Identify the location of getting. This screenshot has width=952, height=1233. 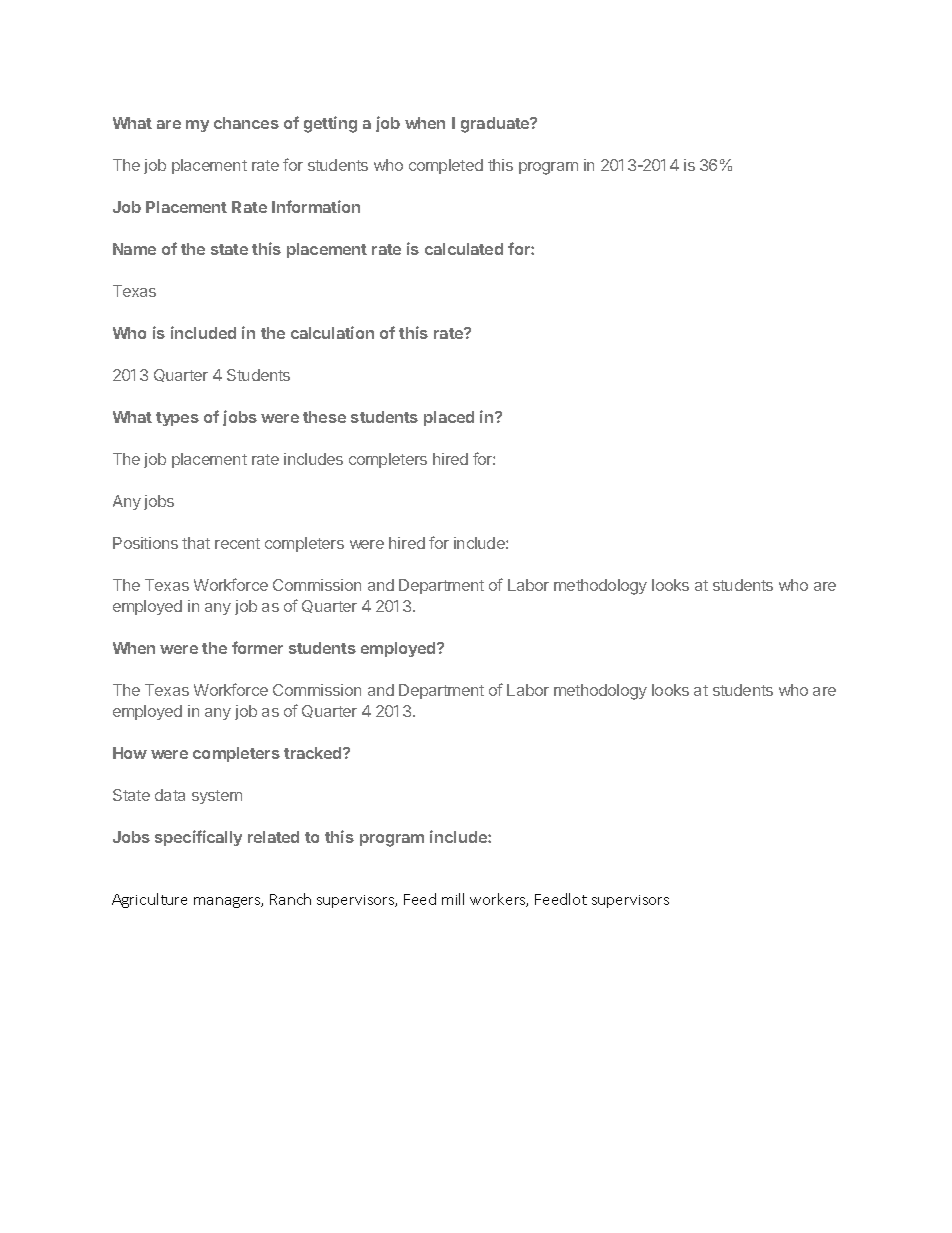
(330, 124).
